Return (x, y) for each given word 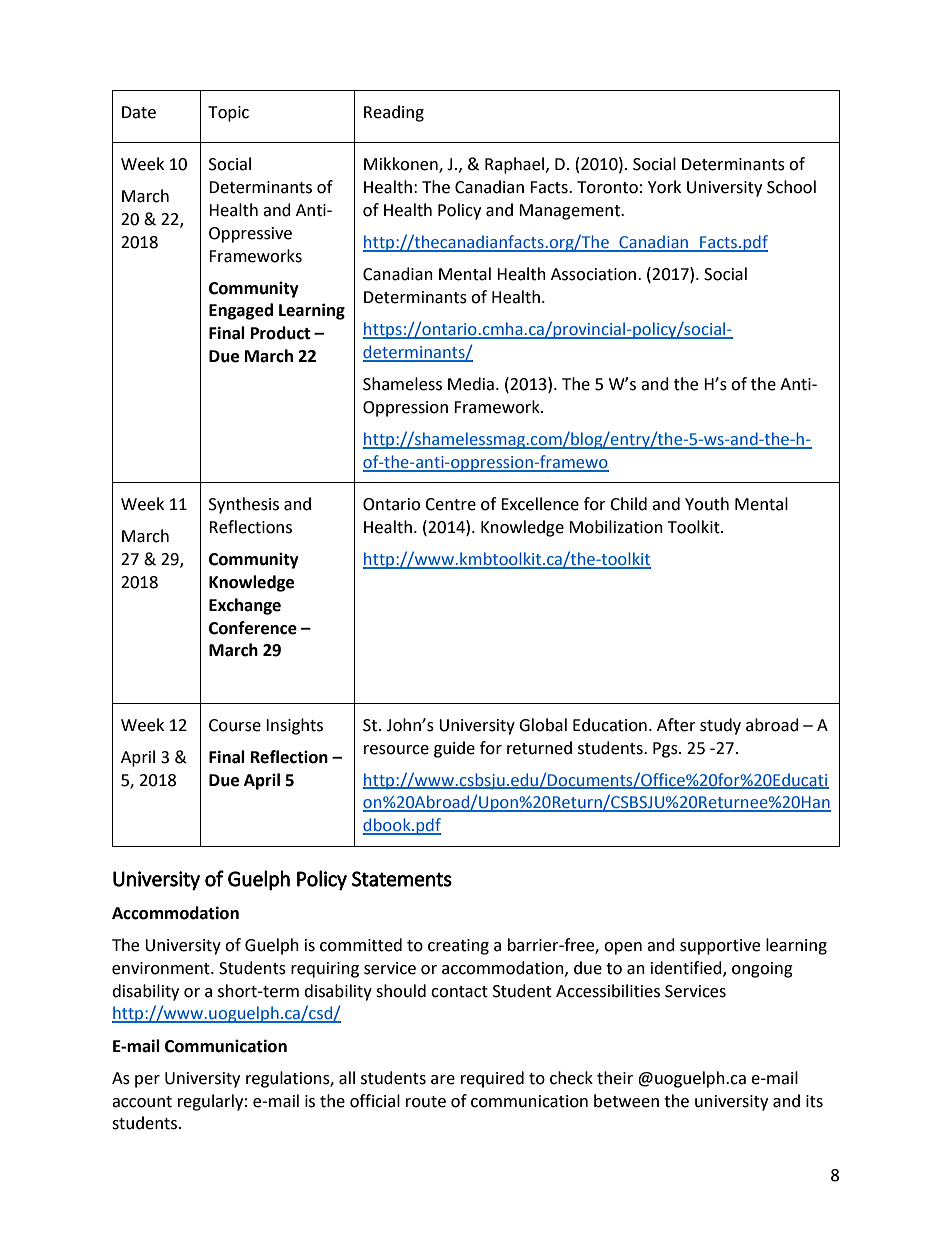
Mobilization (616, 527)
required (492, 1079)
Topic (228, 114)
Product (280, 333)
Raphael (516, 165)
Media (471, 384)
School (791, 187)
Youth (707, 504)
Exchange (245, 606)
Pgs (666, 750)
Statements (402, 879)
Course (235, 725)
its (814, 1101)
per (147, 1081)
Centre (450, 504)
